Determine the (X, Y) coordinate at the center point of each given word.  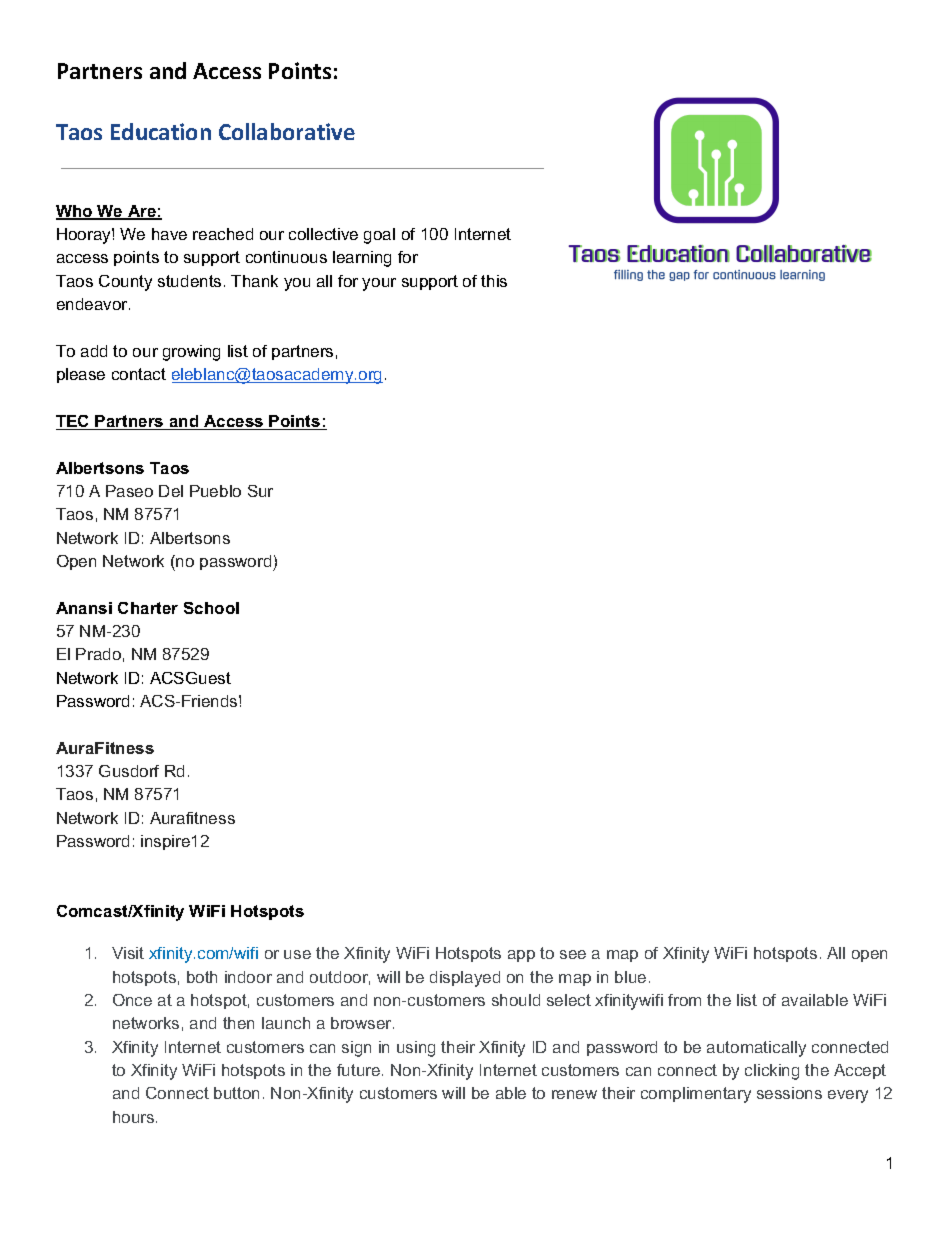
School (211, 608)
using (416, 1049)
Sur (260, 491)
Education (161, 131)
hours (135, 1117)
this (494, 281)
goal (379, 236)
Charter (148, 608)
